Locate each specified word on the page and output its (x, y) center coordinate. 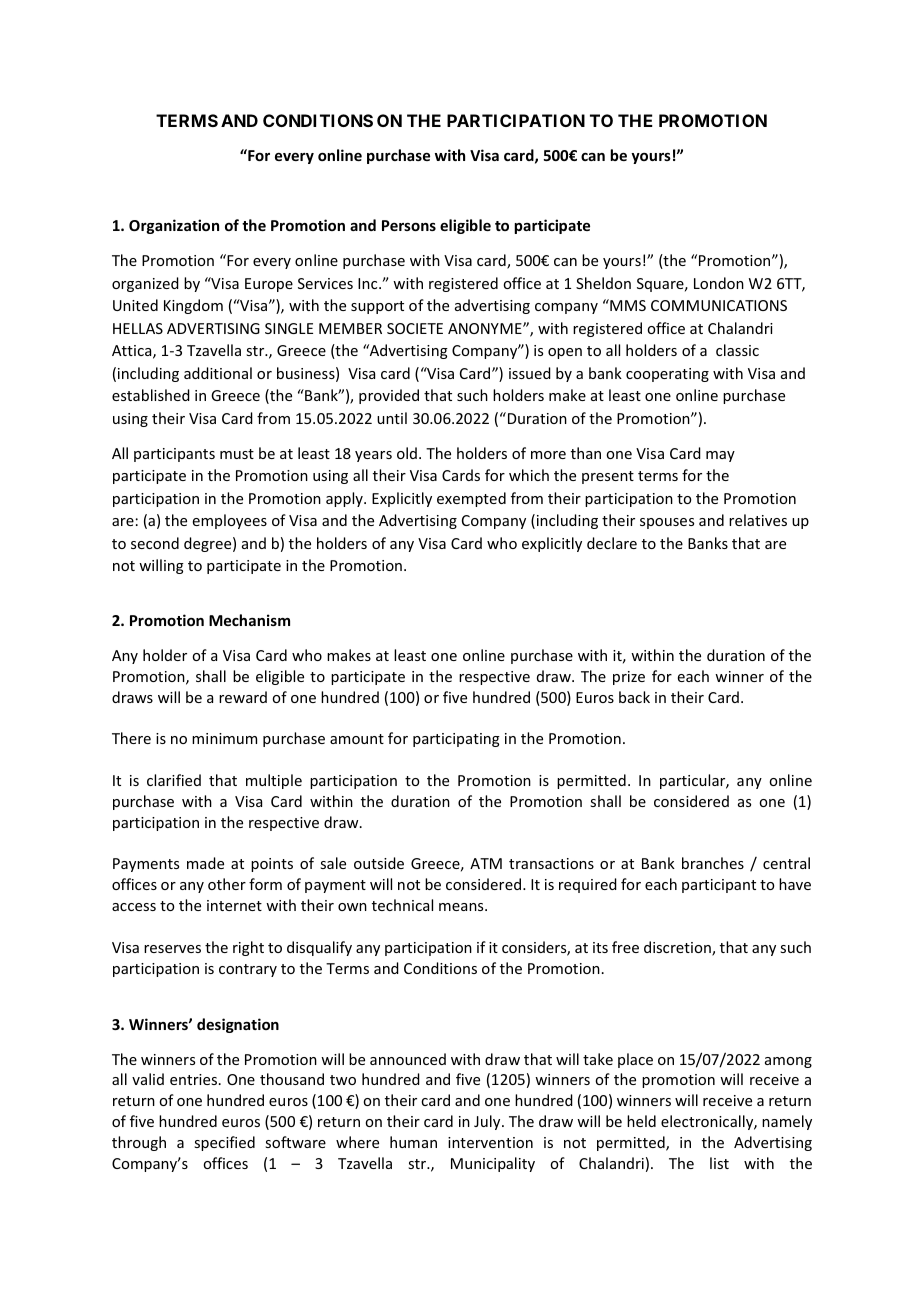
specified (224, 1143)
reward (243, 697)
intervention (490, 1142)
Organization (174, 226)
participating (456, 740)
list (719, 1163)
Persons (409, 225)
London (719, 283)
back (634, 697)
